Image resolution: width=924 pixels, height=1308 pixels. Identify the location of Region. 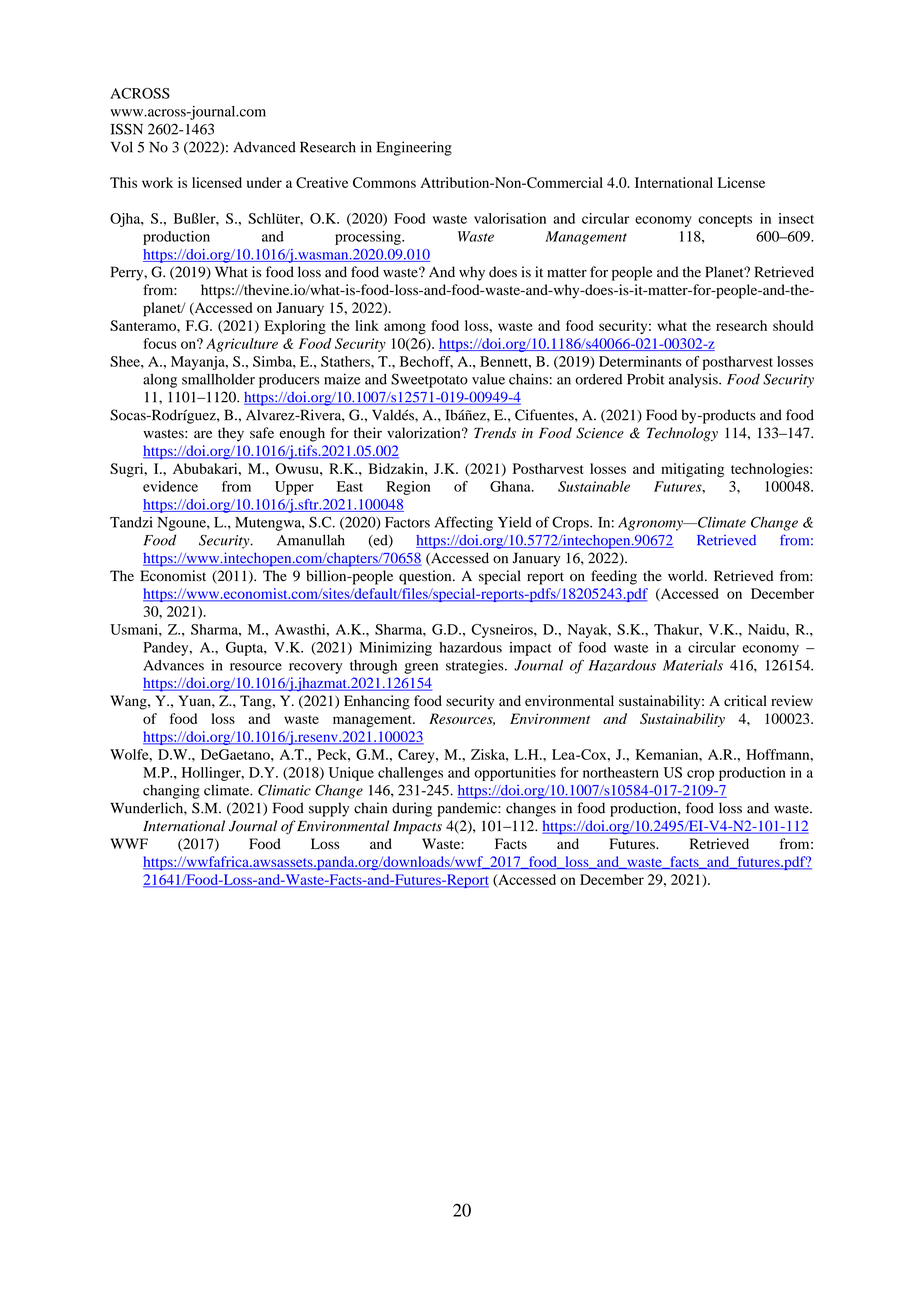
(408, 488).
